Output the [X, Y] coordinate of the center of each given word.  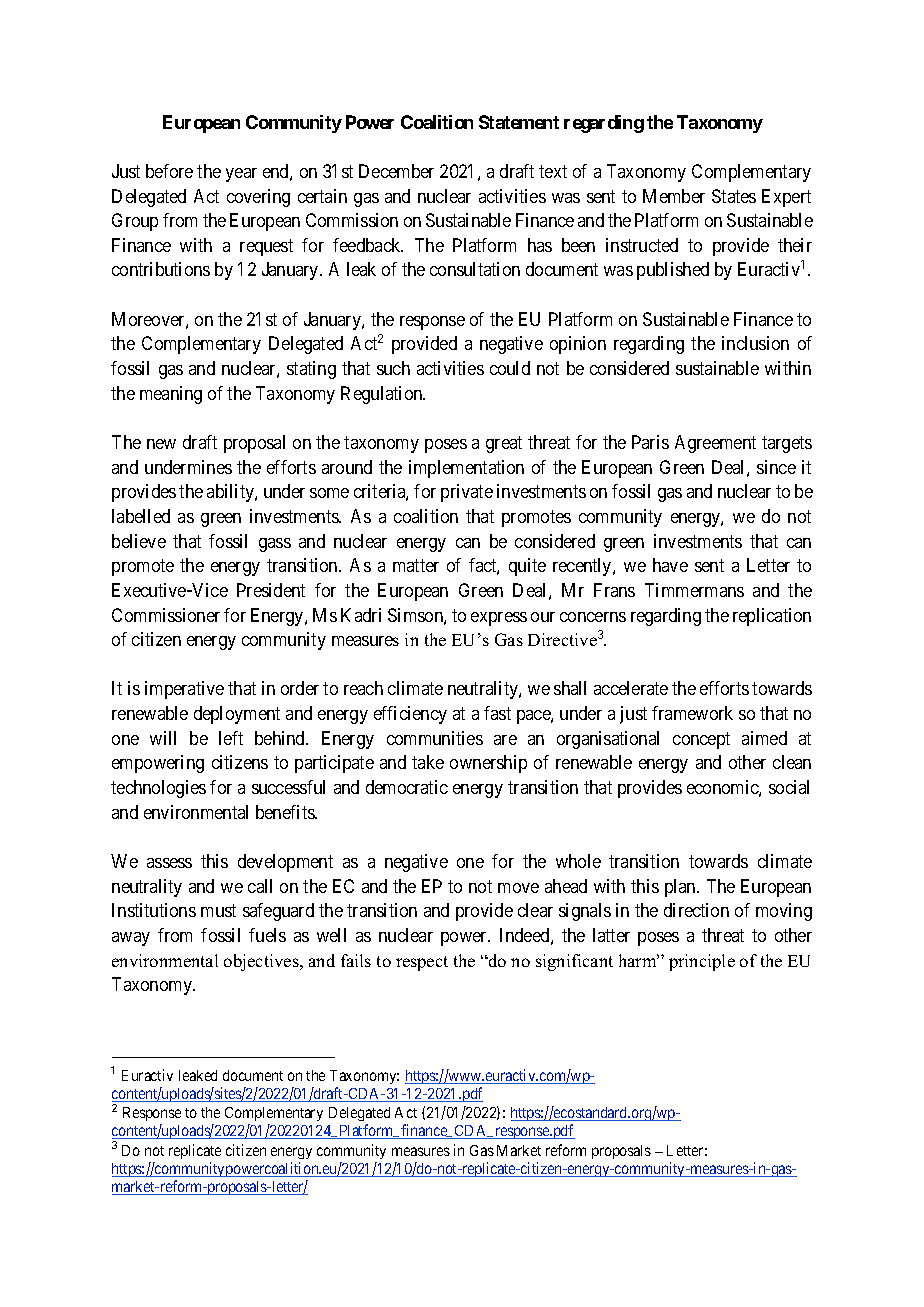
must [218, 911]
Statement [519, 122]
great [504, 444]
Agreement [715, 444]
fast [497, 713]
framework [692, 713]
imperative [184, 690]
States [734, 196]
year [241, 175]
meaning [171, 395]
